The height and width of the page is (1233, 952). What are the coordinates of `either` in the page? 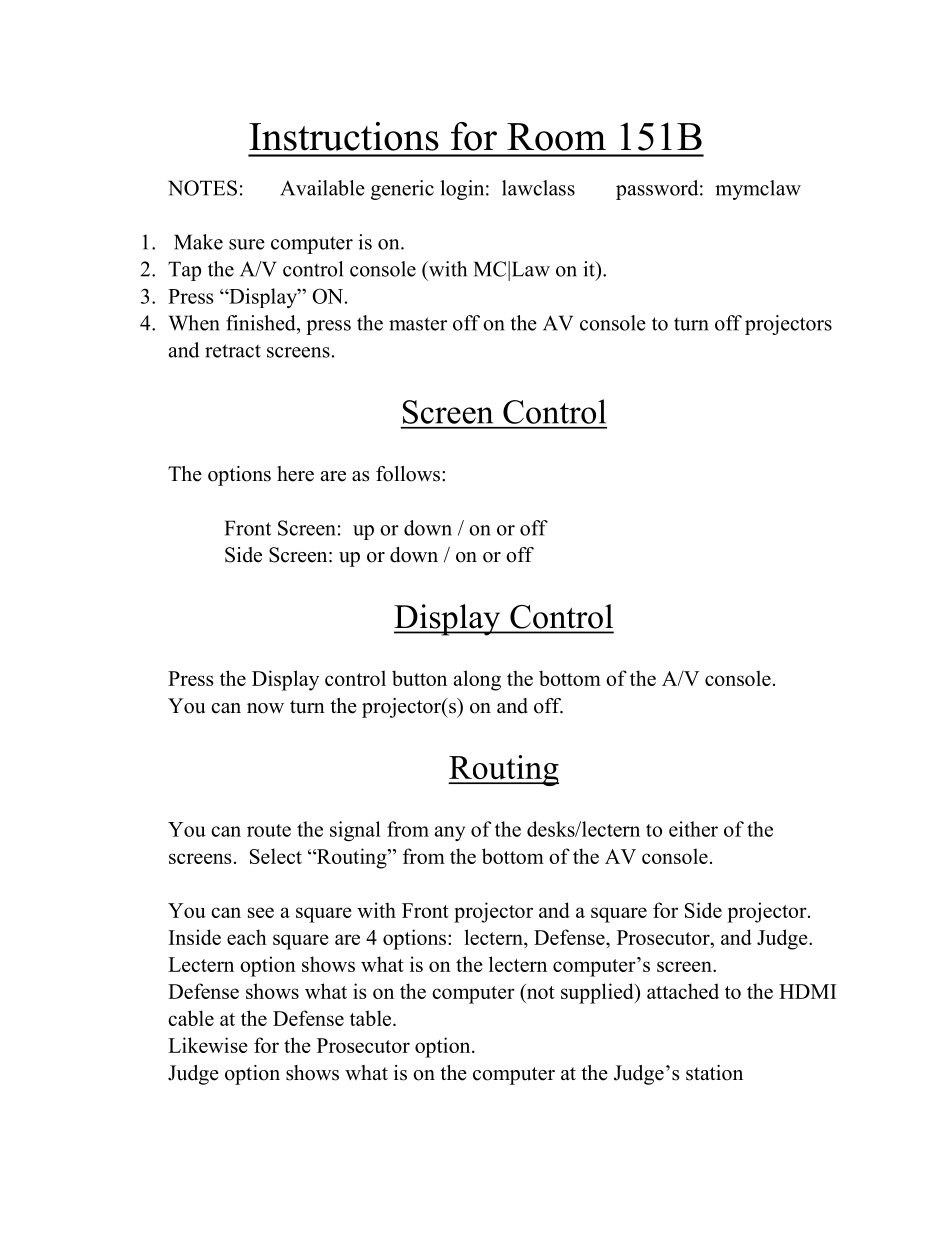 It's located at (693, 829).
